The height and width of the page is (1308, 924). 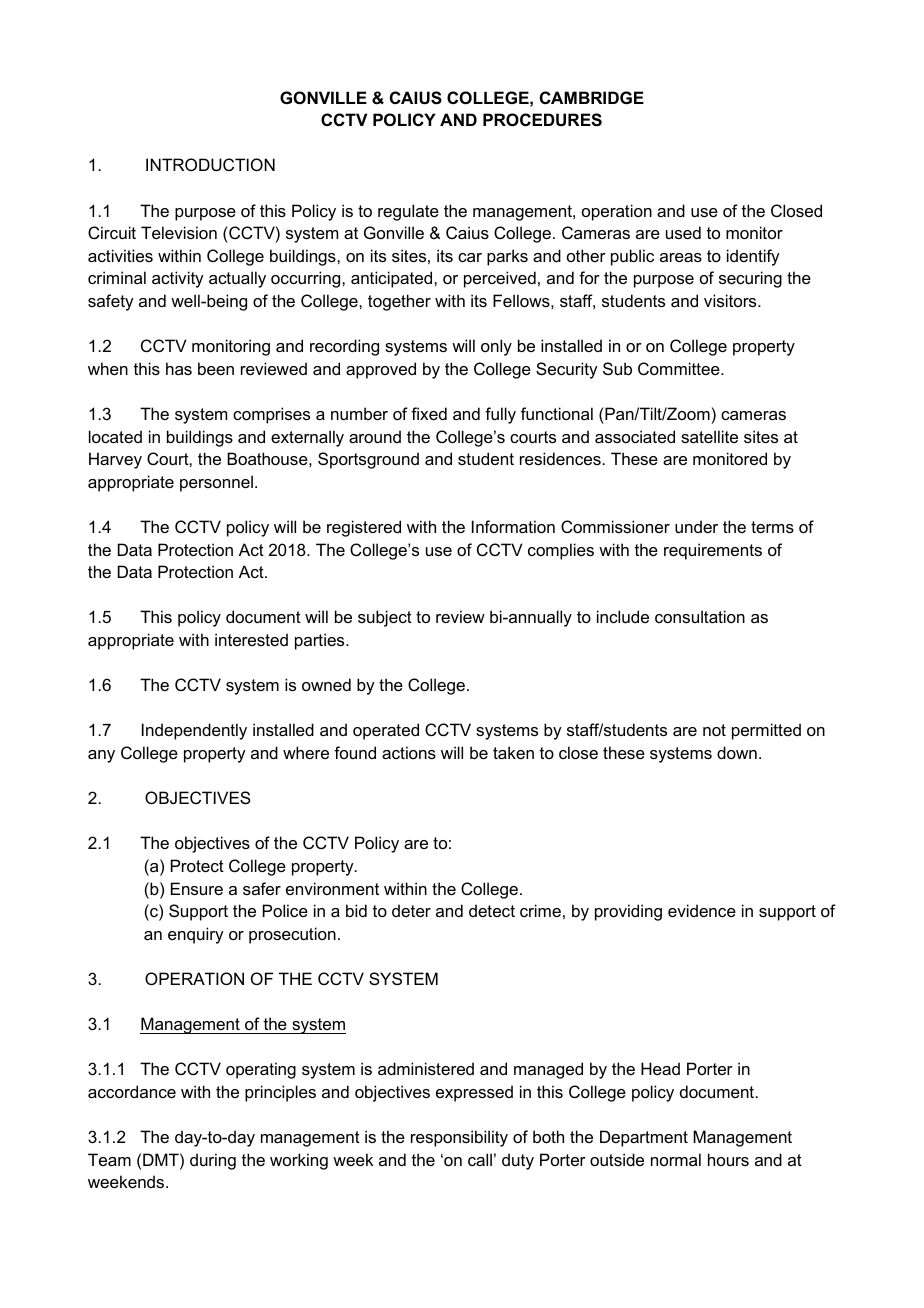 What do you see at coordinates (700, 616) in the page?
I see `consultation` at bounding box center [700, 616].
